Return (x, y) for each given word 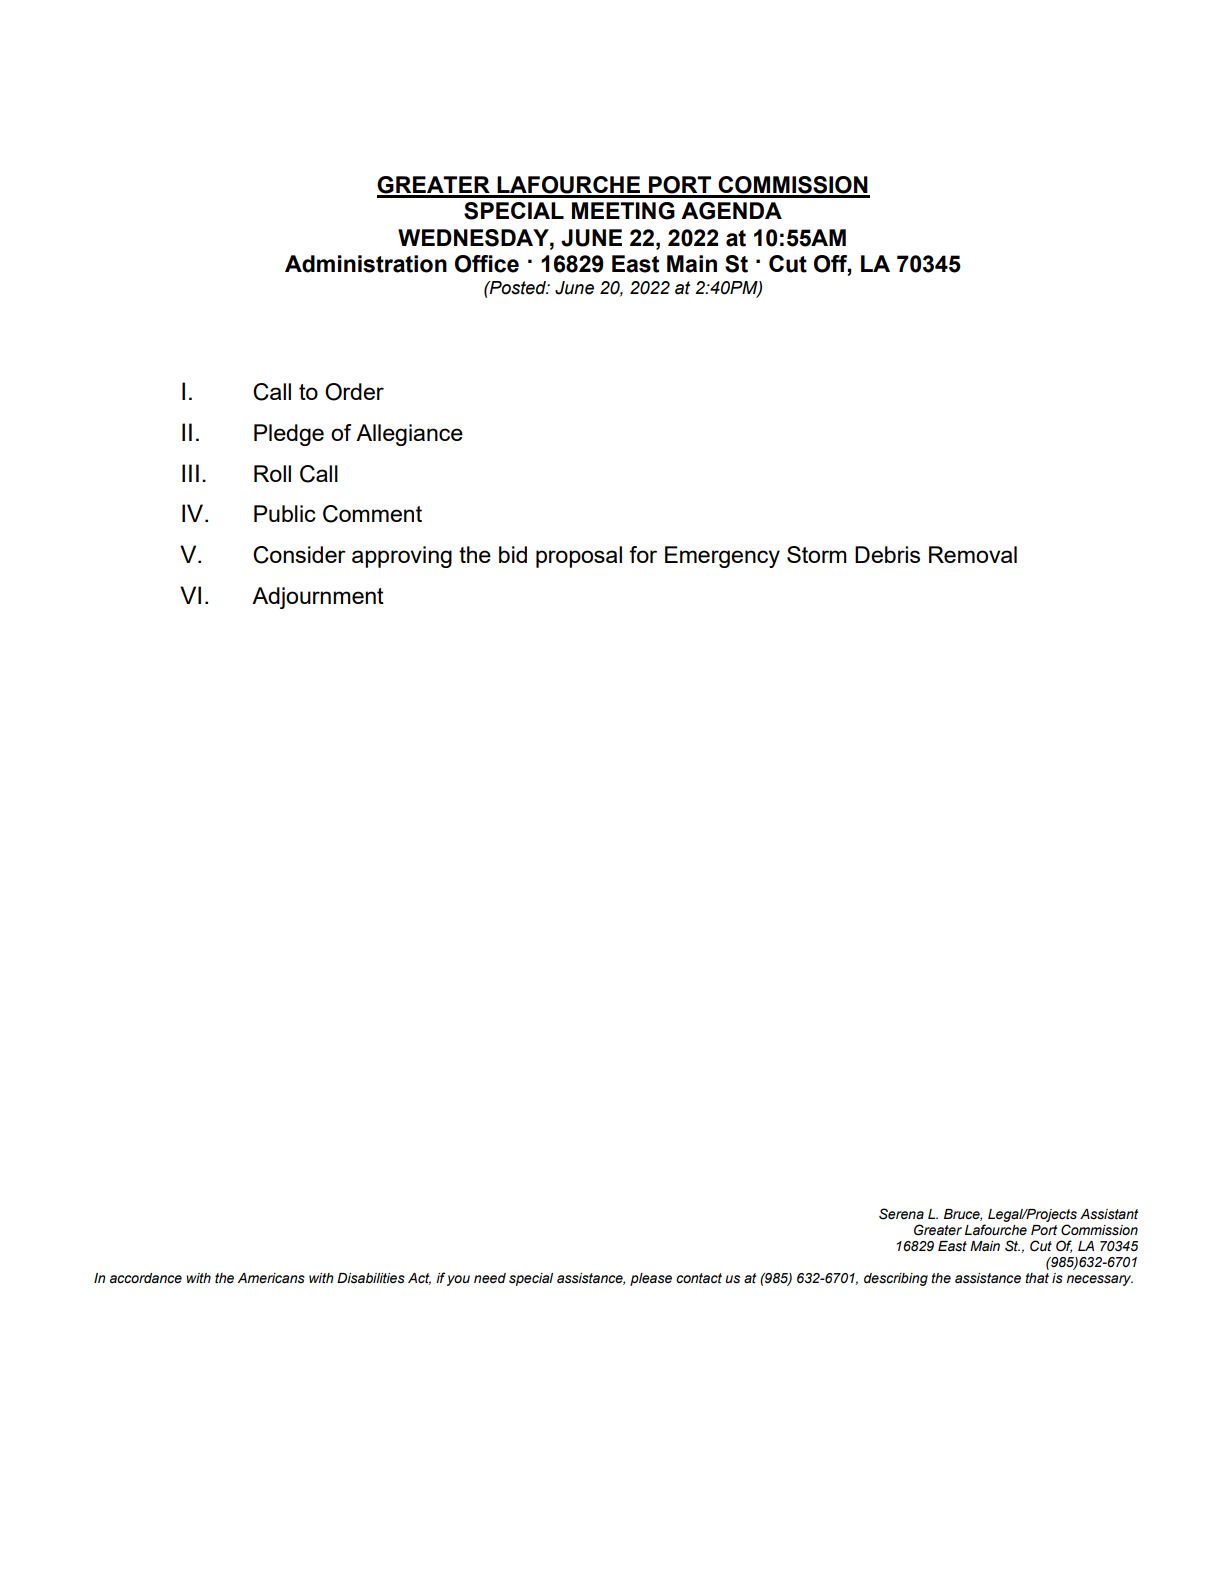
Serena (901, 1214)
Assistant (1109, 1214)
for (643, 554)
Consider (299, 555)
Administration (366, 264)
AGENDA (731, 211)
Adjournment (318, 598)
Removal (973, 554)
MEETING (623, 211)
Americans (271, 1278)
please (651, 1279)
